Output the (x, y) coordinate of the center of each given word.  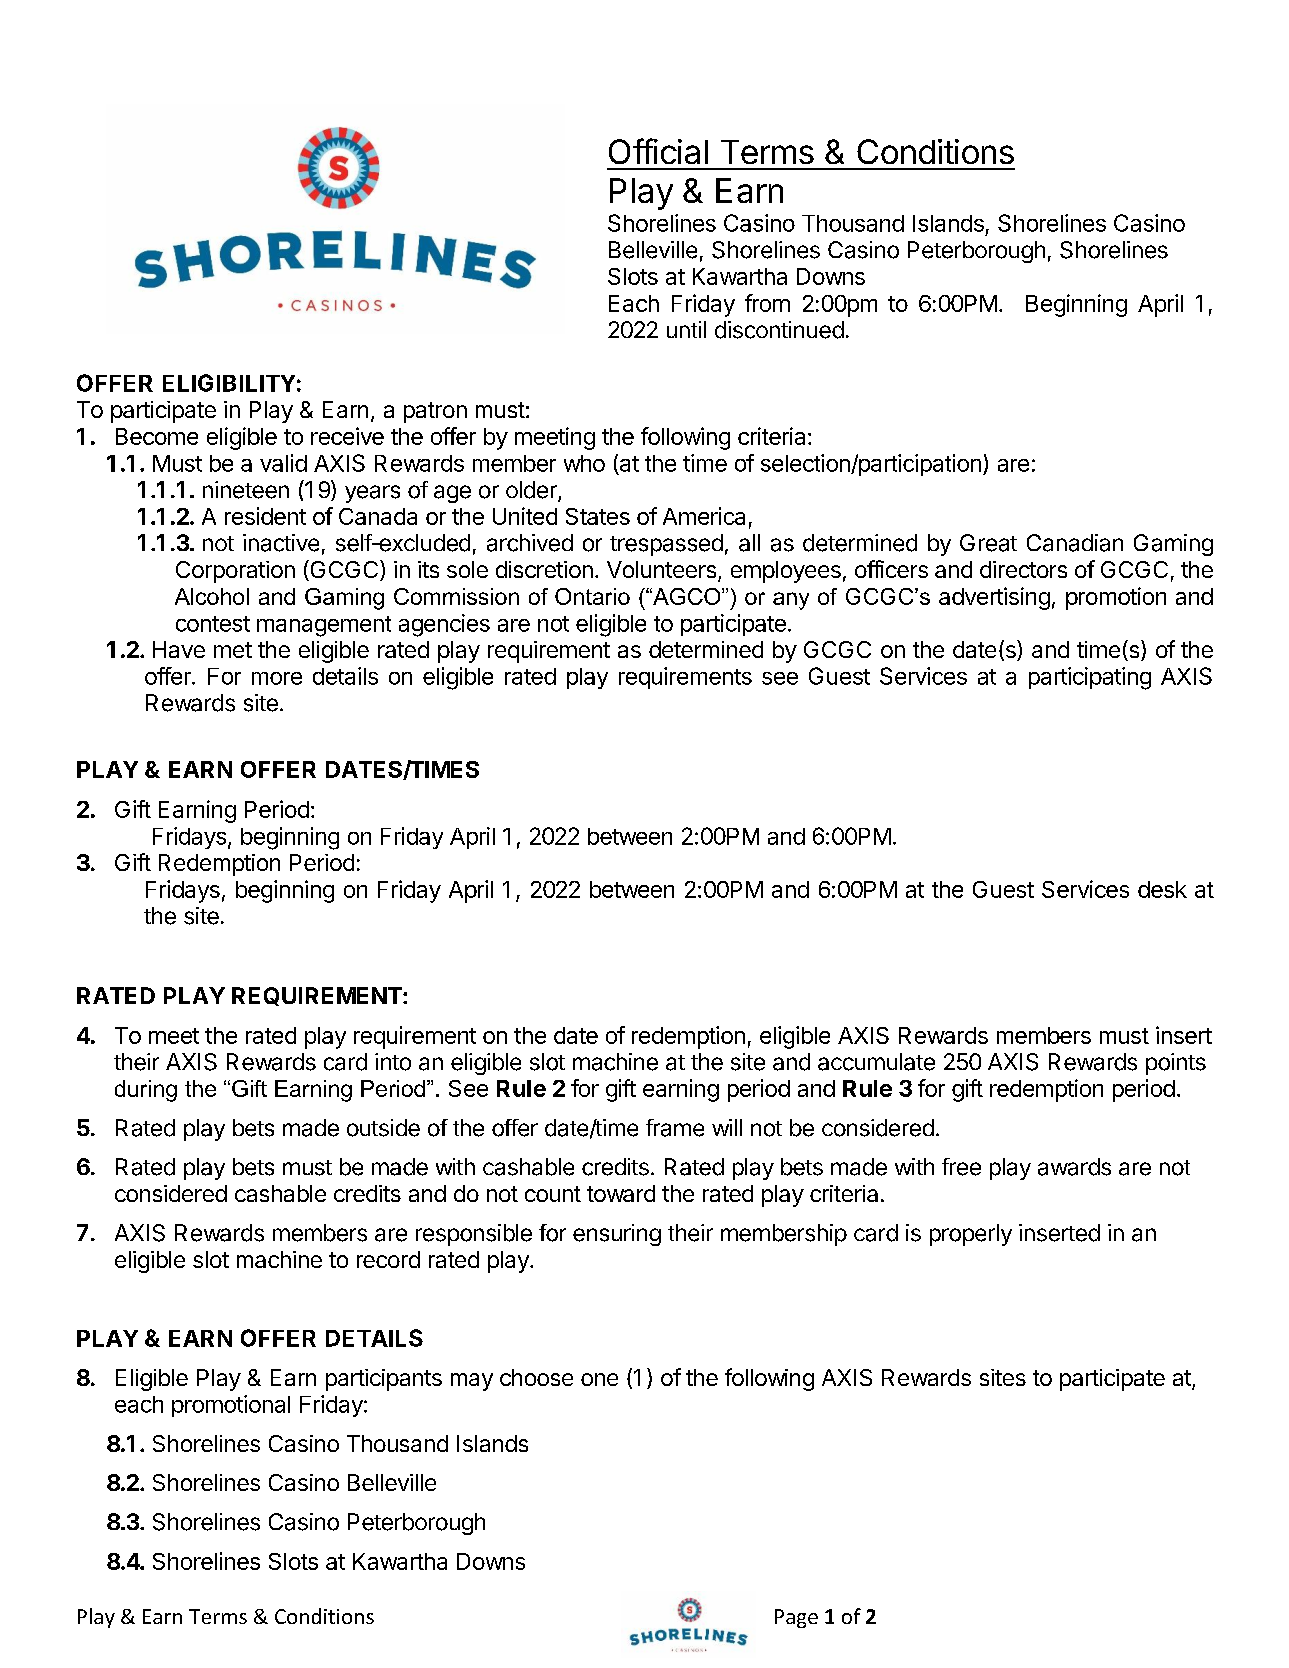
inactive (281, 543)
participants (384, 1380)
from (767, 303)
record (388, 1259)
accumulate (876, 1062)
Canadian (1075, 543)
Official (658, 151)
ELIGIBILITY (229, 383)
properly (971, 1235)
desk (1162, 889)
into (393, 1062)
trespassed (666, 545)
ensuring (617, 1235)
